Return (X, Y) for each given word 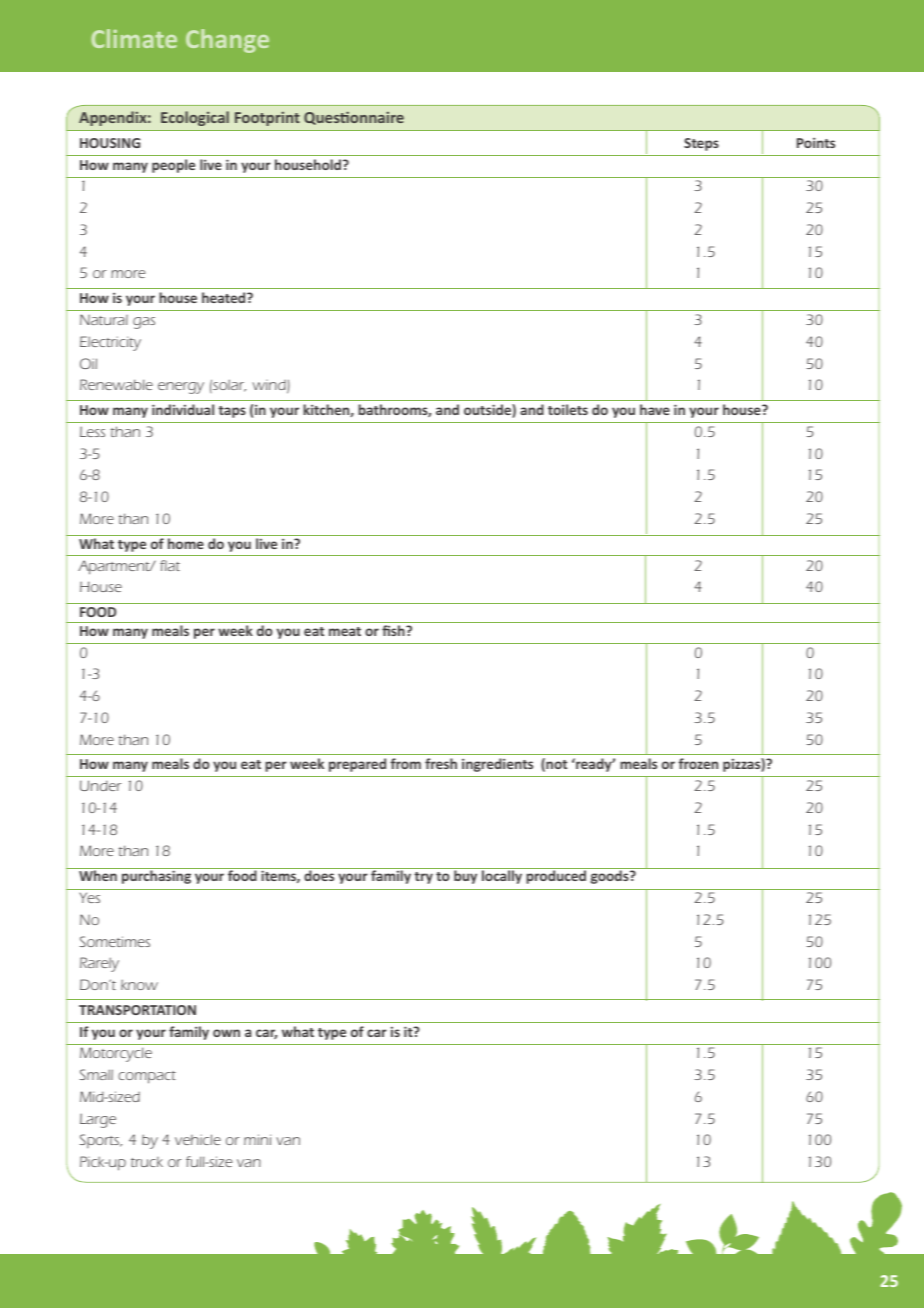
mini (257, 1139)
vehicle (198, 1139)
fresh (441, 763)
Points (816, 142)
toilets (568, 409)
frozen (698, 763)
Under (100, 785)
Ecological (195, 118)
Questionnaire (354, 118)
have (655, 409)
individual (183, 409)
